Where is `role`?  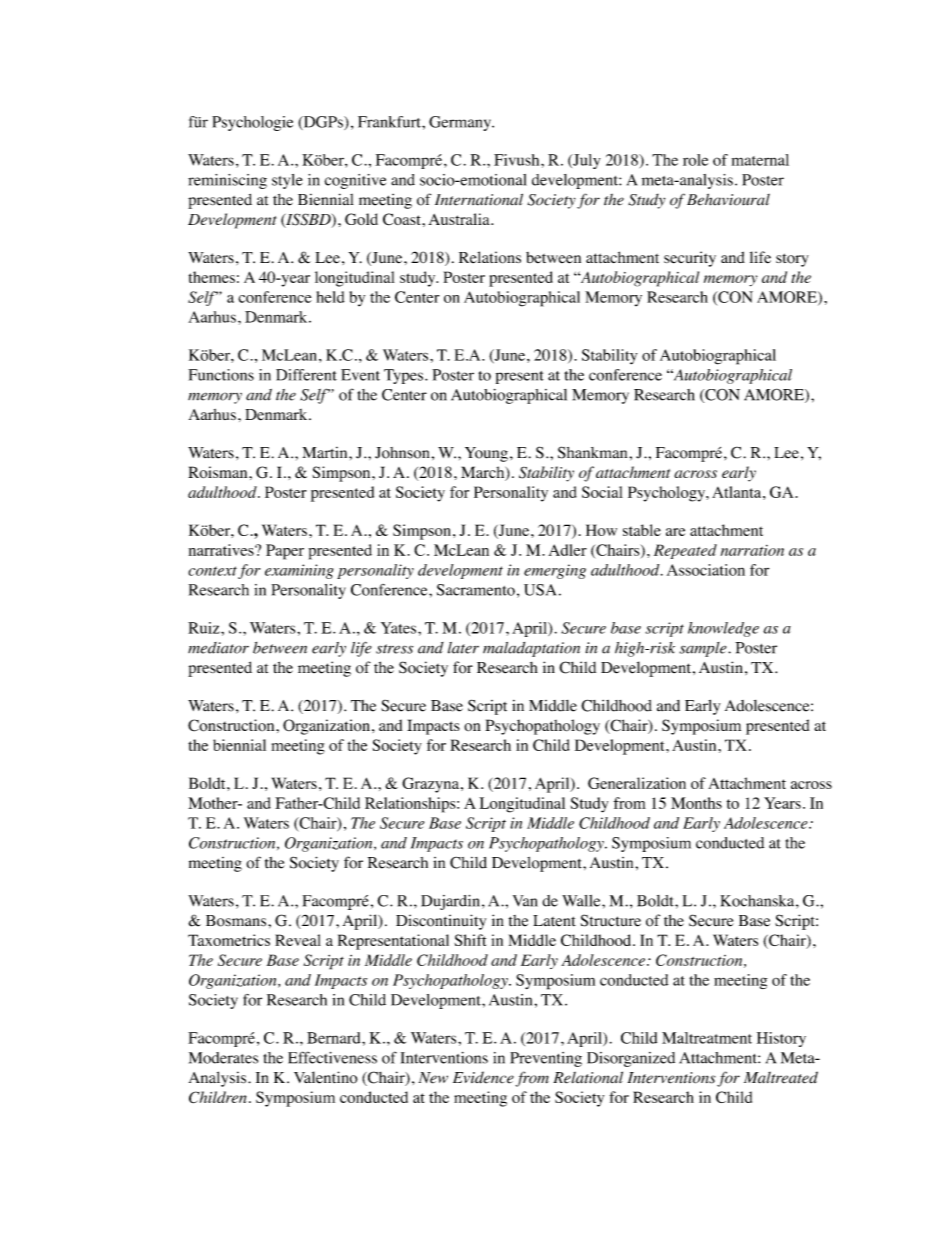 role is located at coordinates (695, 160).
